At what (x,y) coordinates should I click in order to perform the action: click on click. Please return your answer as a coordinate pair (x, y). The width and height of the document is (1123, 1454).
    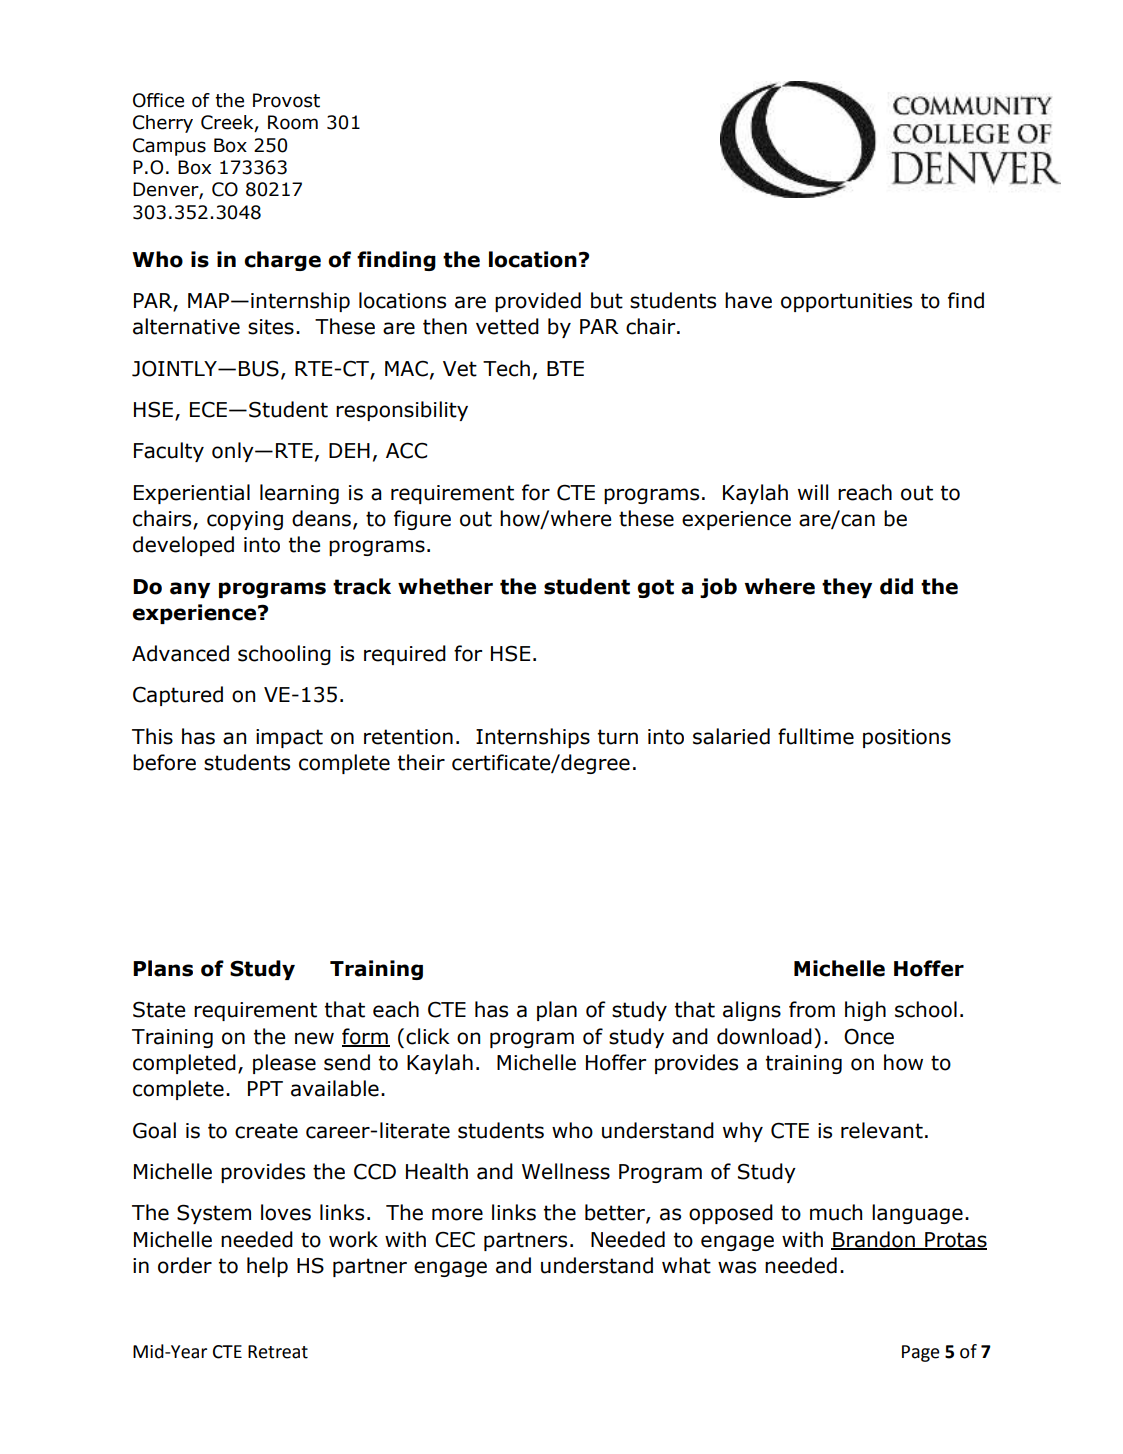
    Looking at the image, I should click on (428, 1036).
